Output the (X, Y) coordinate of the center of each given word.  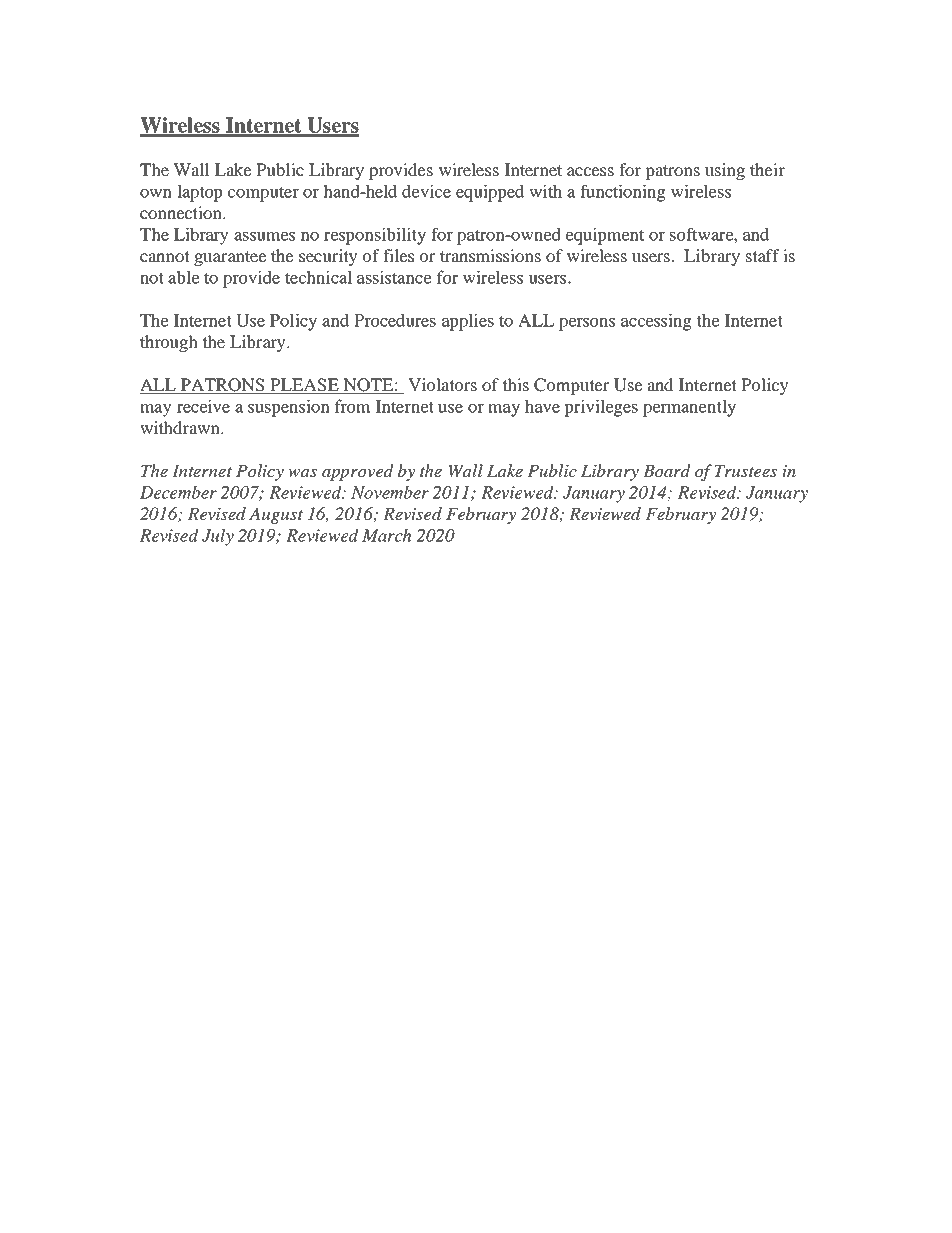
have (542, 406)
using (725, 171)
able (184, 277)
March (387, 535)
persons (587, 324)
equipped (490, 193)
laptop (200, 193)
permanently (689, 408)
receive (203, 406)
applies (468, 322)
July (218, 537)
